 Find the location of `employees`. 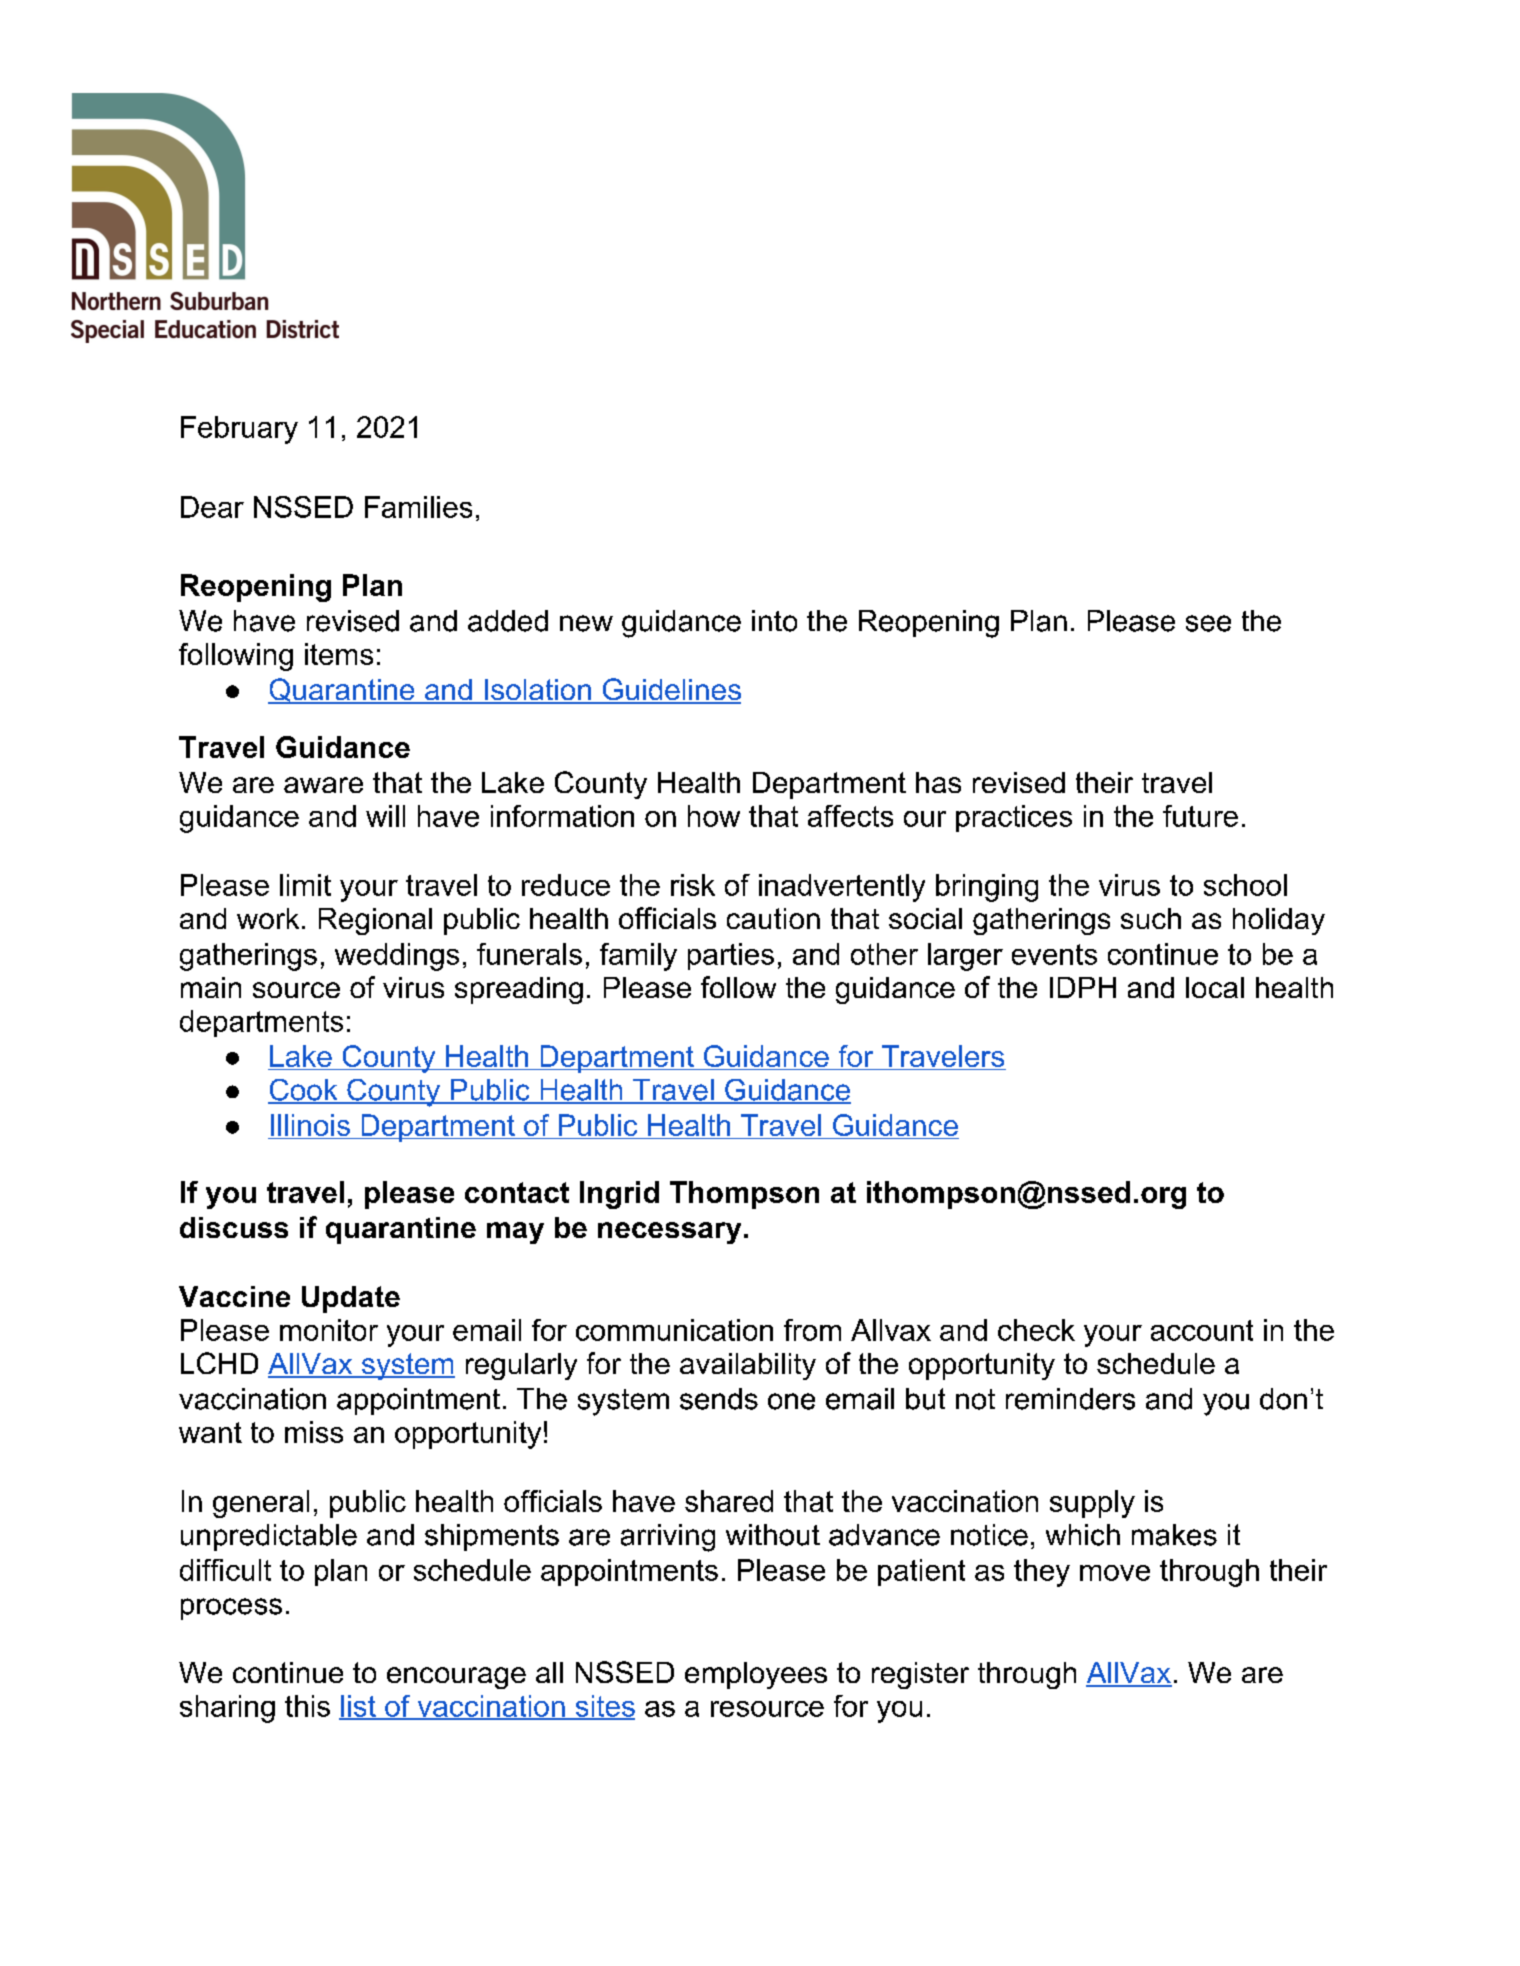

employees is located at coordinates (756, 1675).
